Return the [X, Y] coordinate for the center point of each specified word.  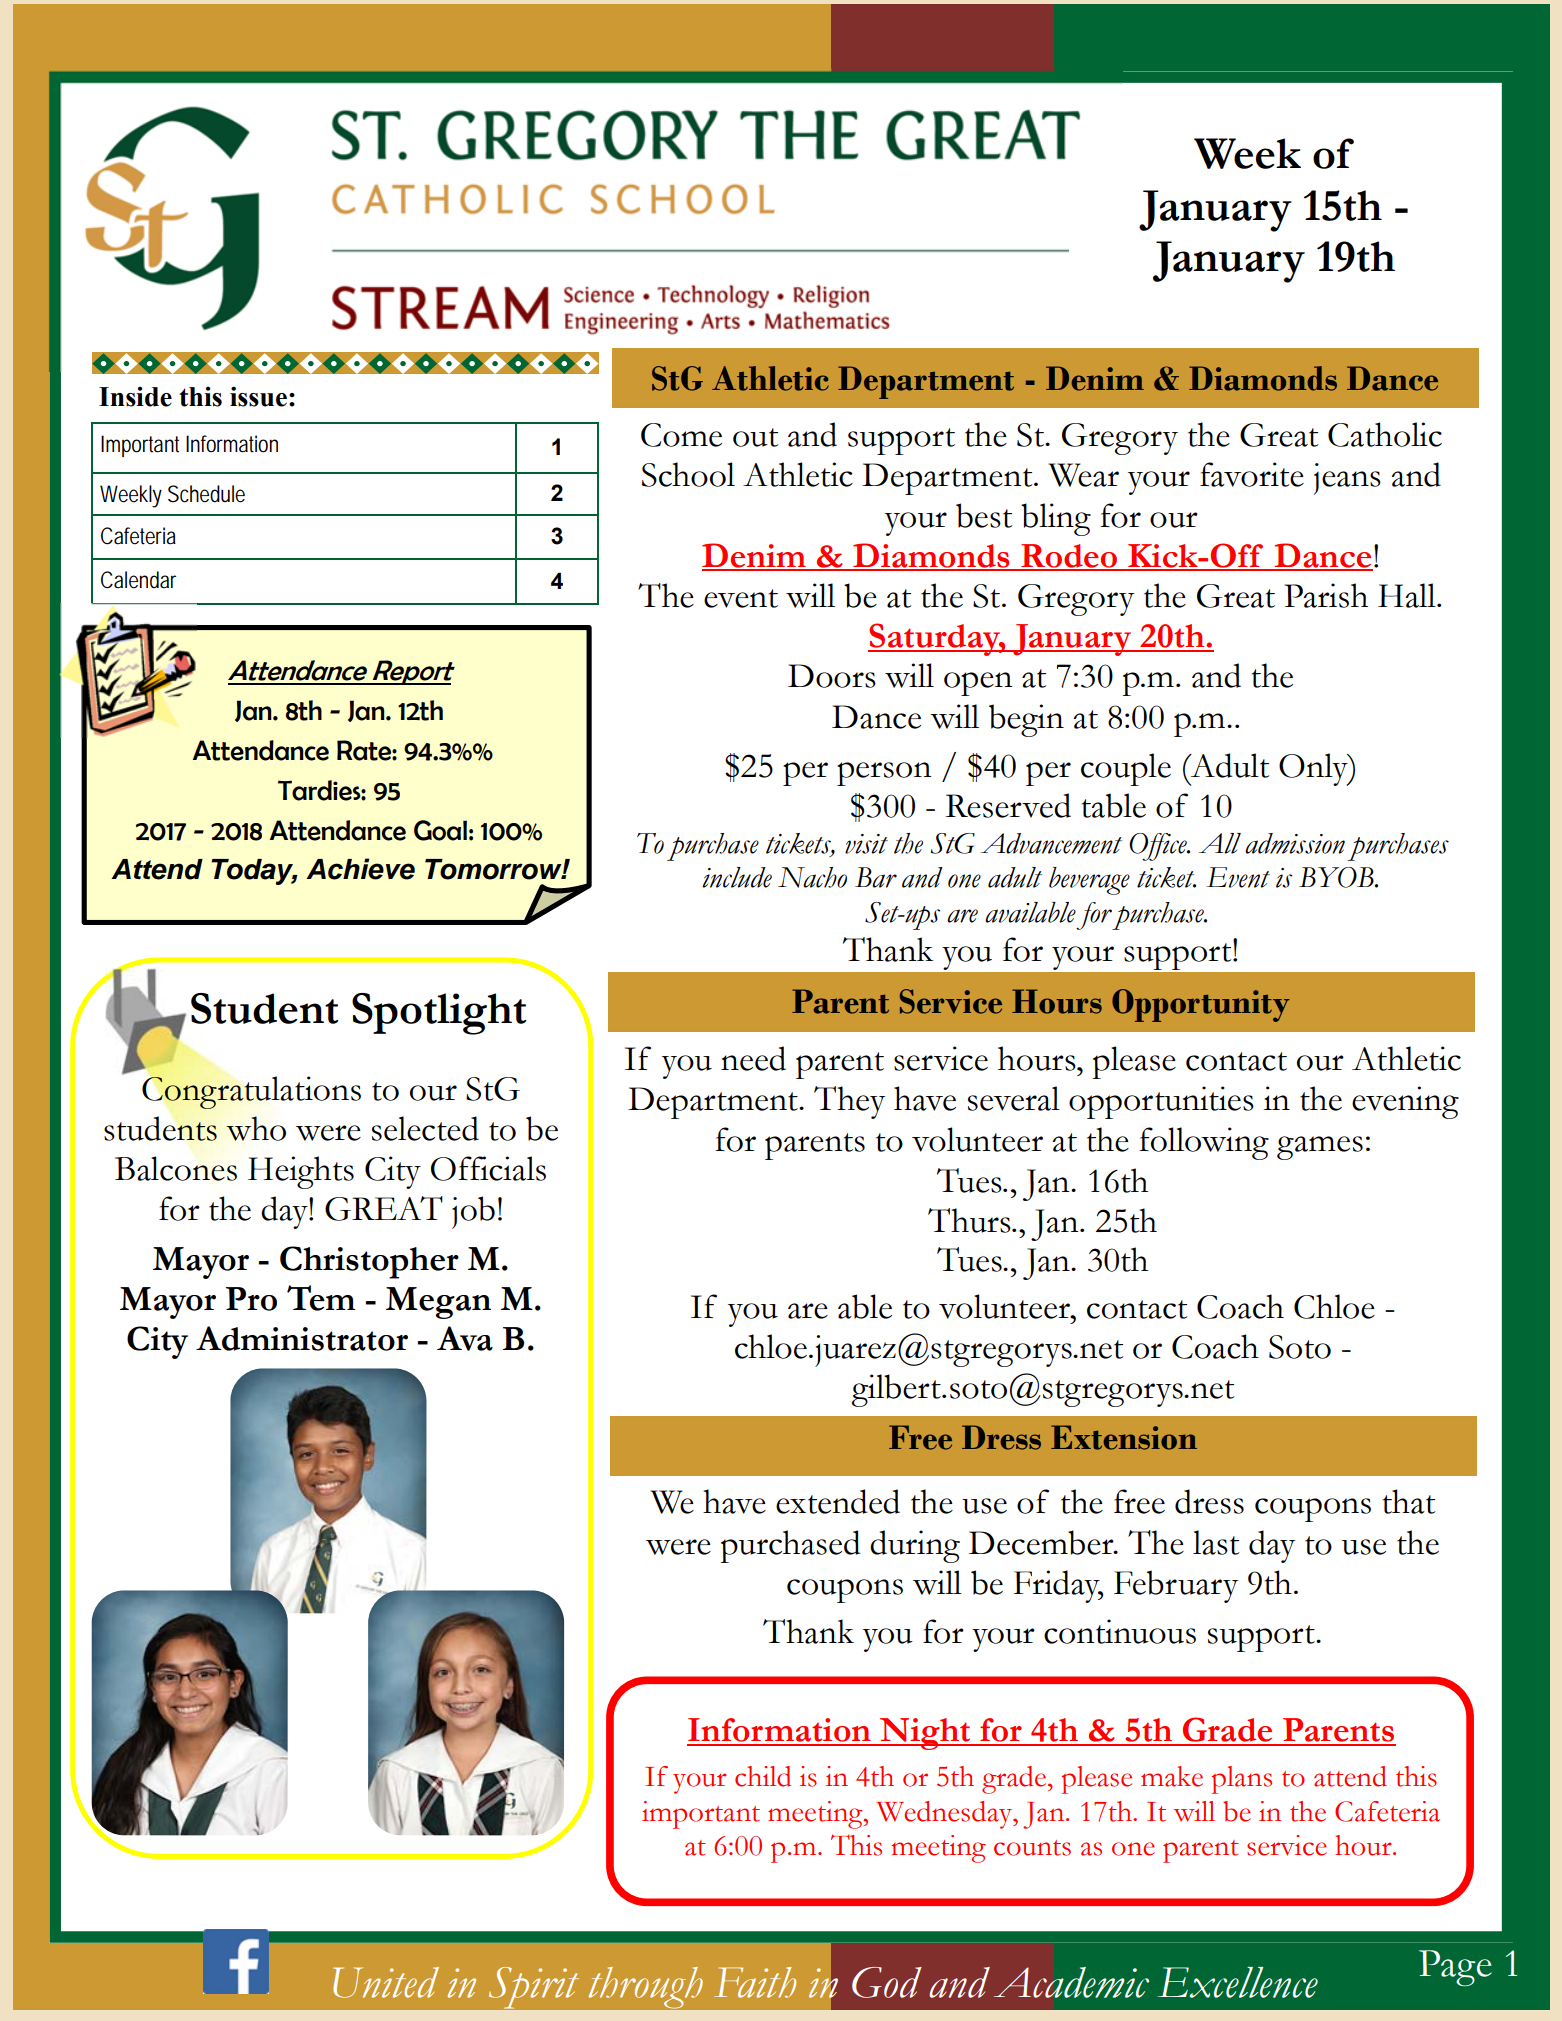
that [1409, 1501]
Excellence [1237, 1982]
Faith [755, 1982]
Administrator [302, 1338]
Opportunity [1201, 1005]
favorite [1252, 474]
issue [258, 396]
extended [838, 1501]
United [386, 1982]
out [755, 437]
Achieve [360, 869]
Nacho [812, 877]
